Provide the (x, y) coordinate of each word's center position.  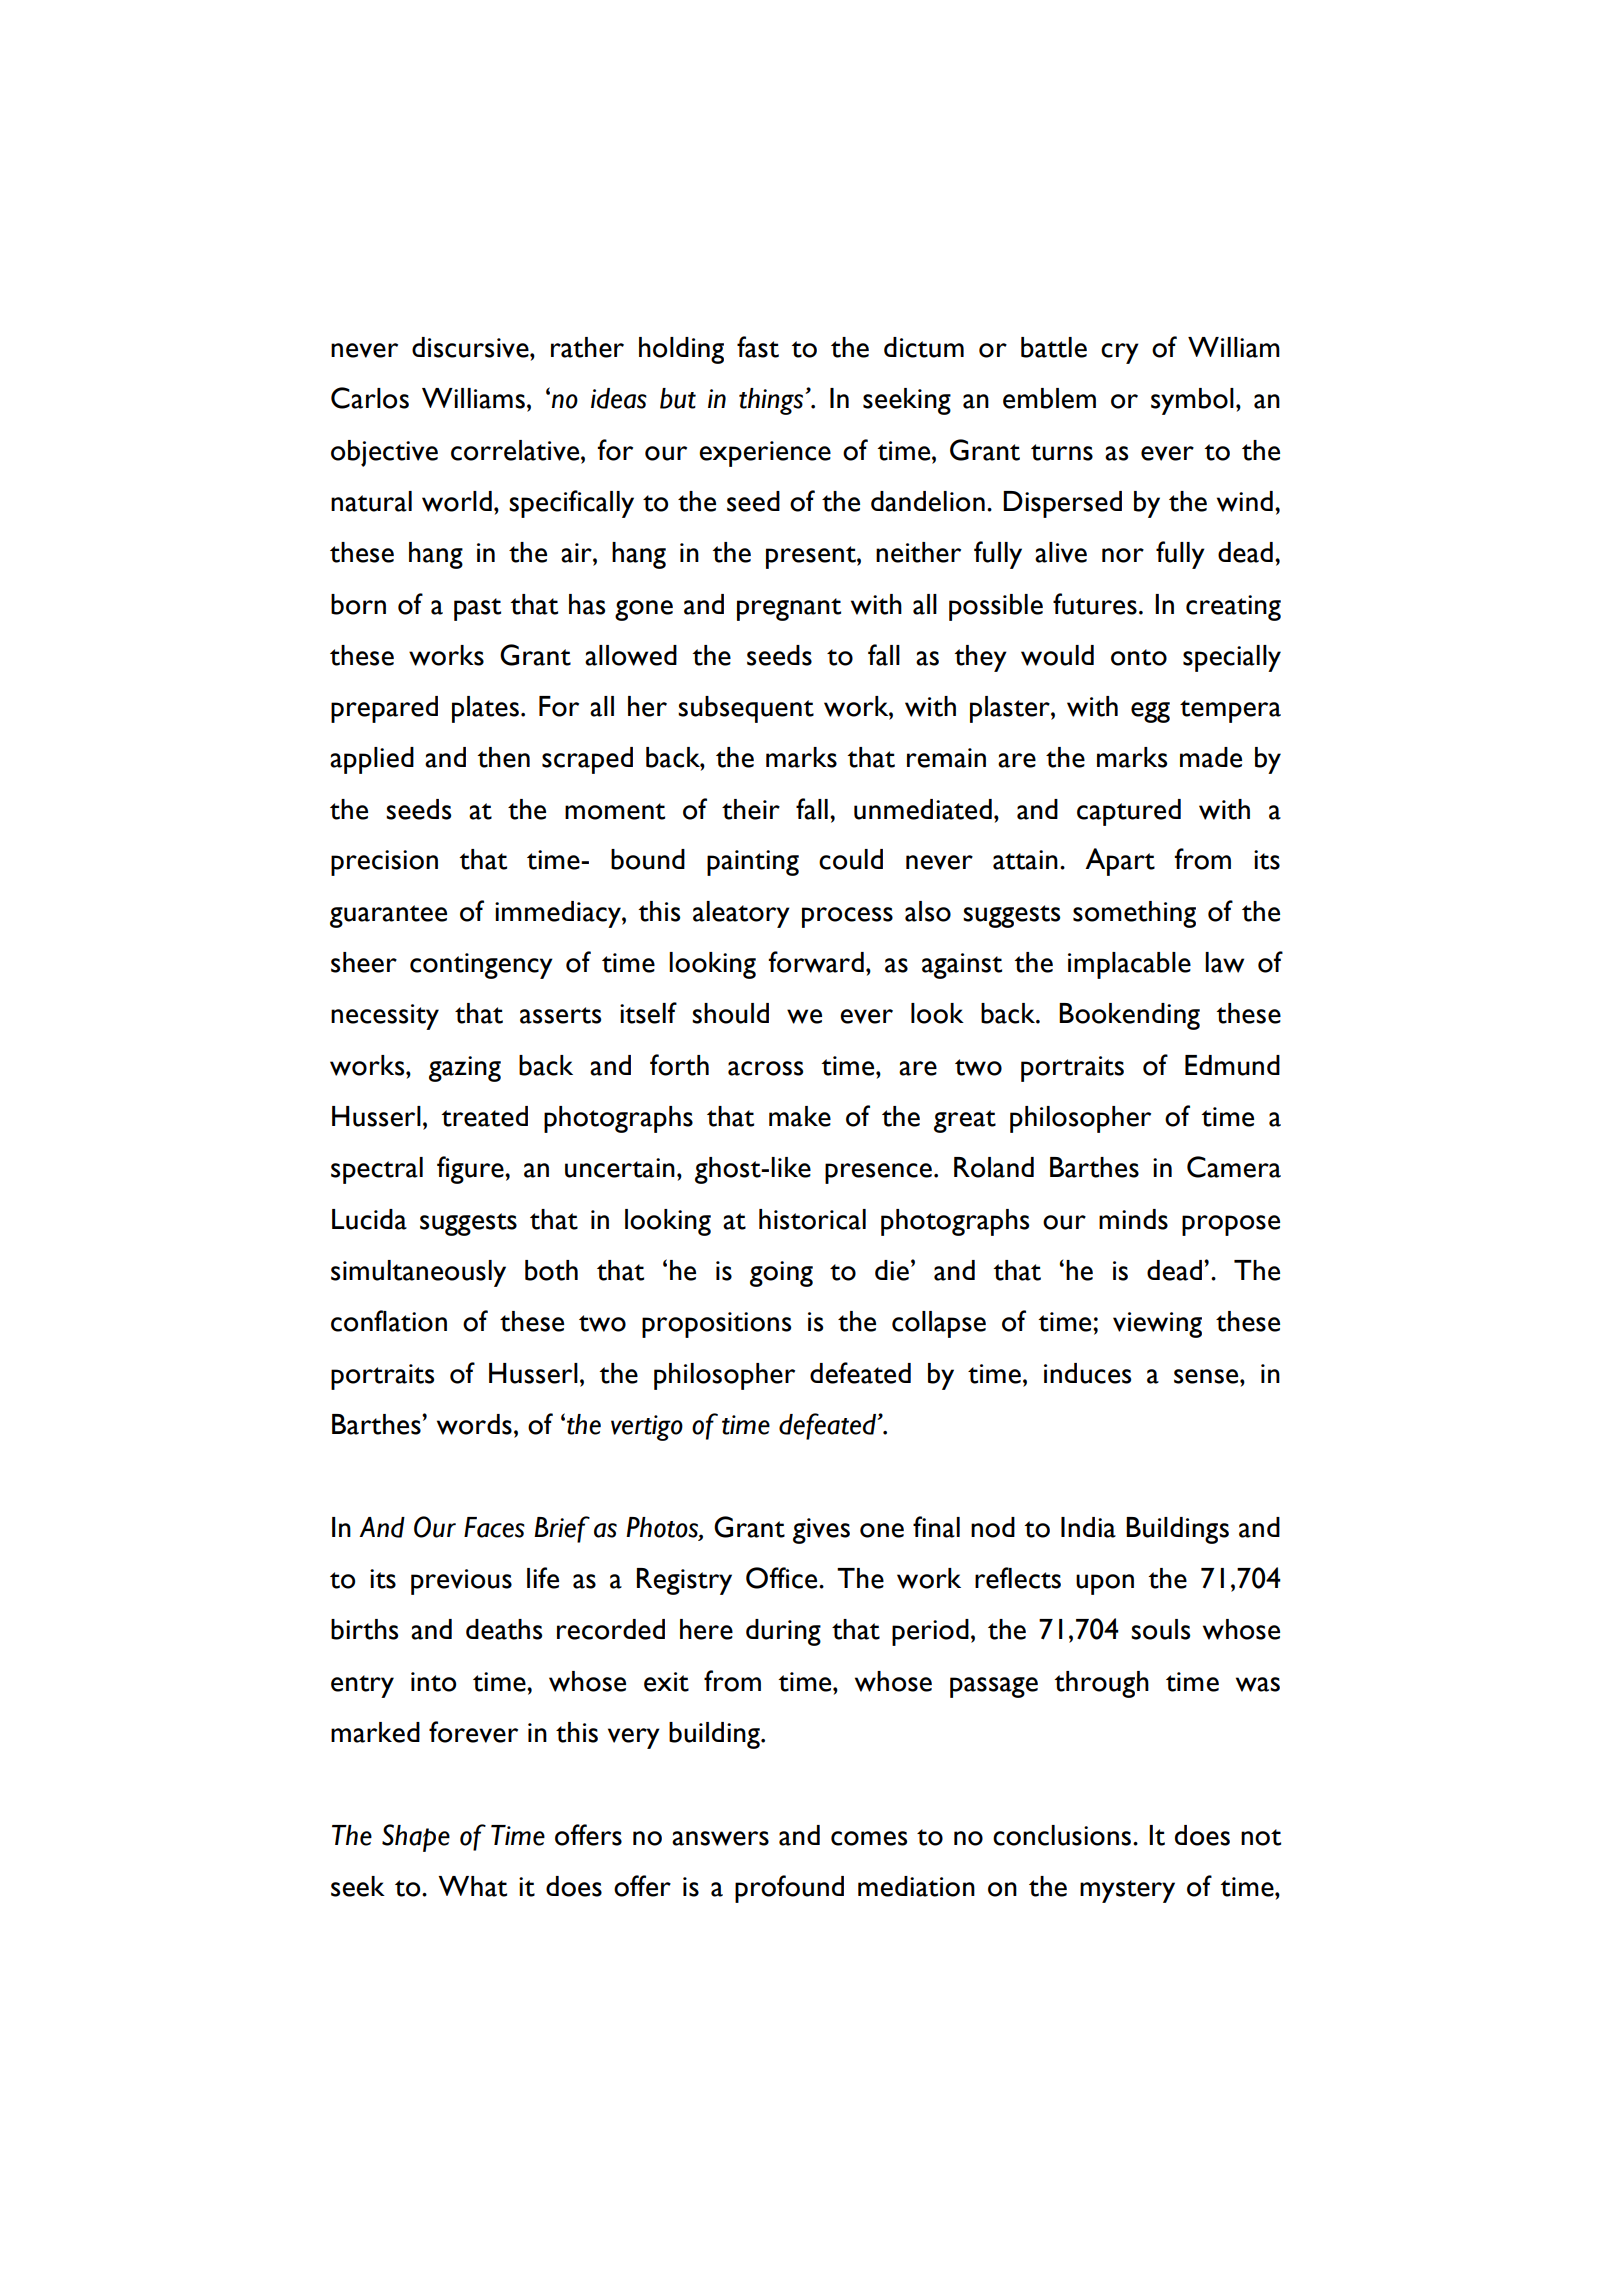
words (474, 1424)
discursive (471, 347)
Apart (1120, 862)
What (472, 1886)
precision (384, 863)
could (851, 859)
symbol (1192, 401)
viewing (1157, 1325)
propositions (716, 1325)
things (771, 401)
